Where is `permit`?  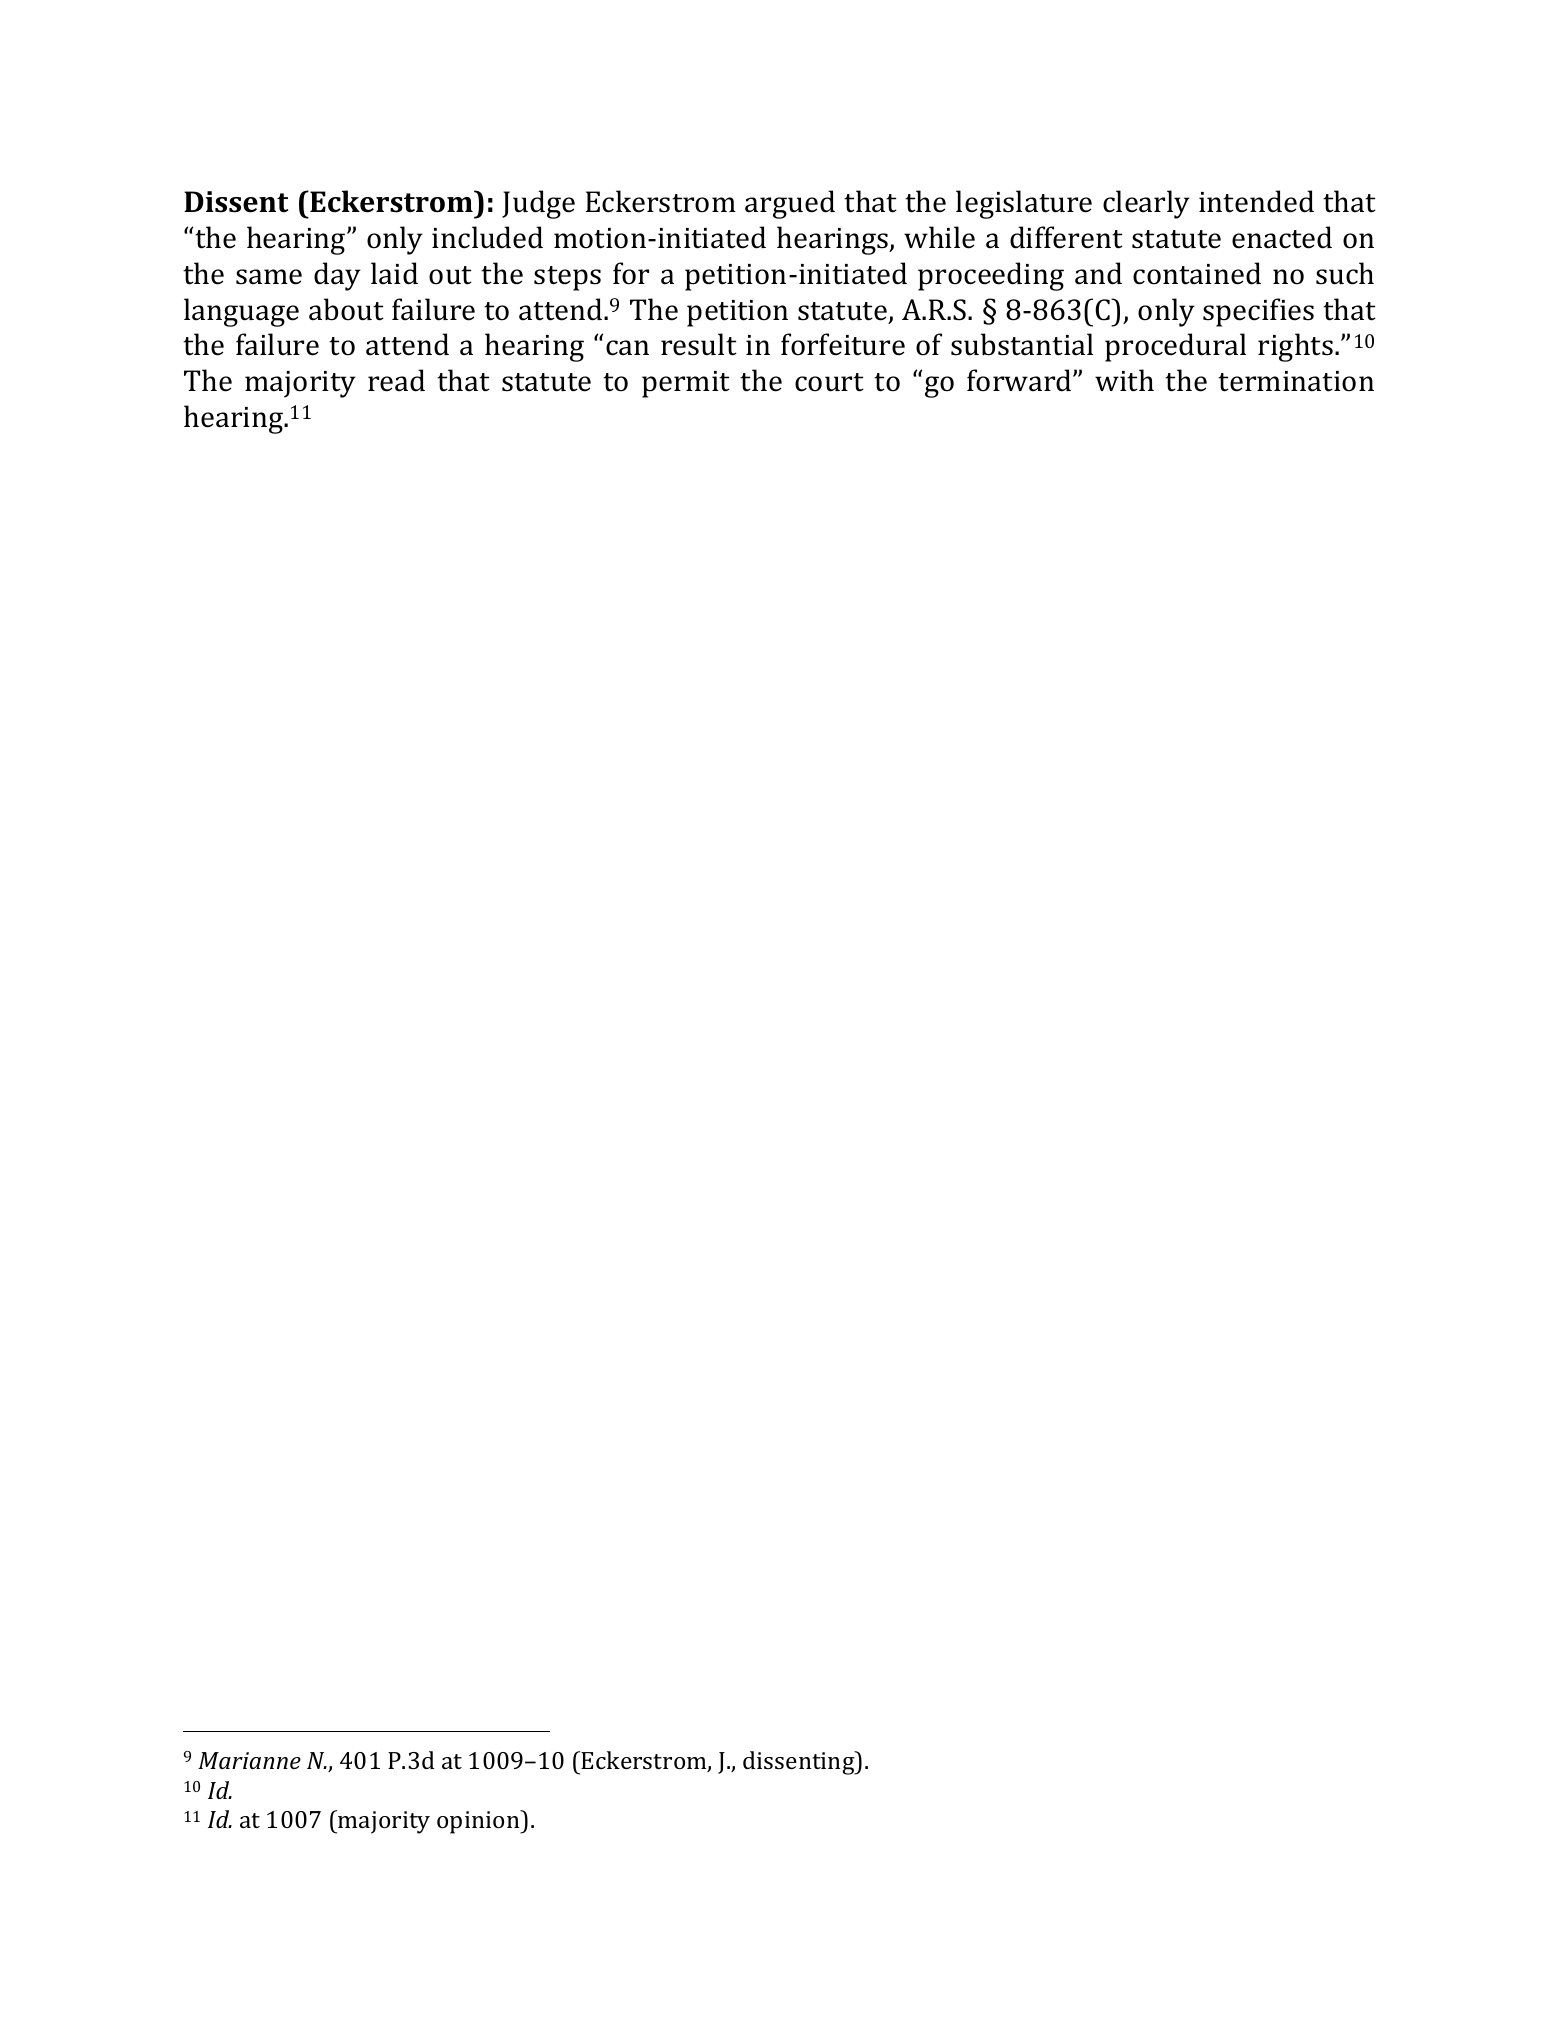 permit is located at coordinates (686, 384).
